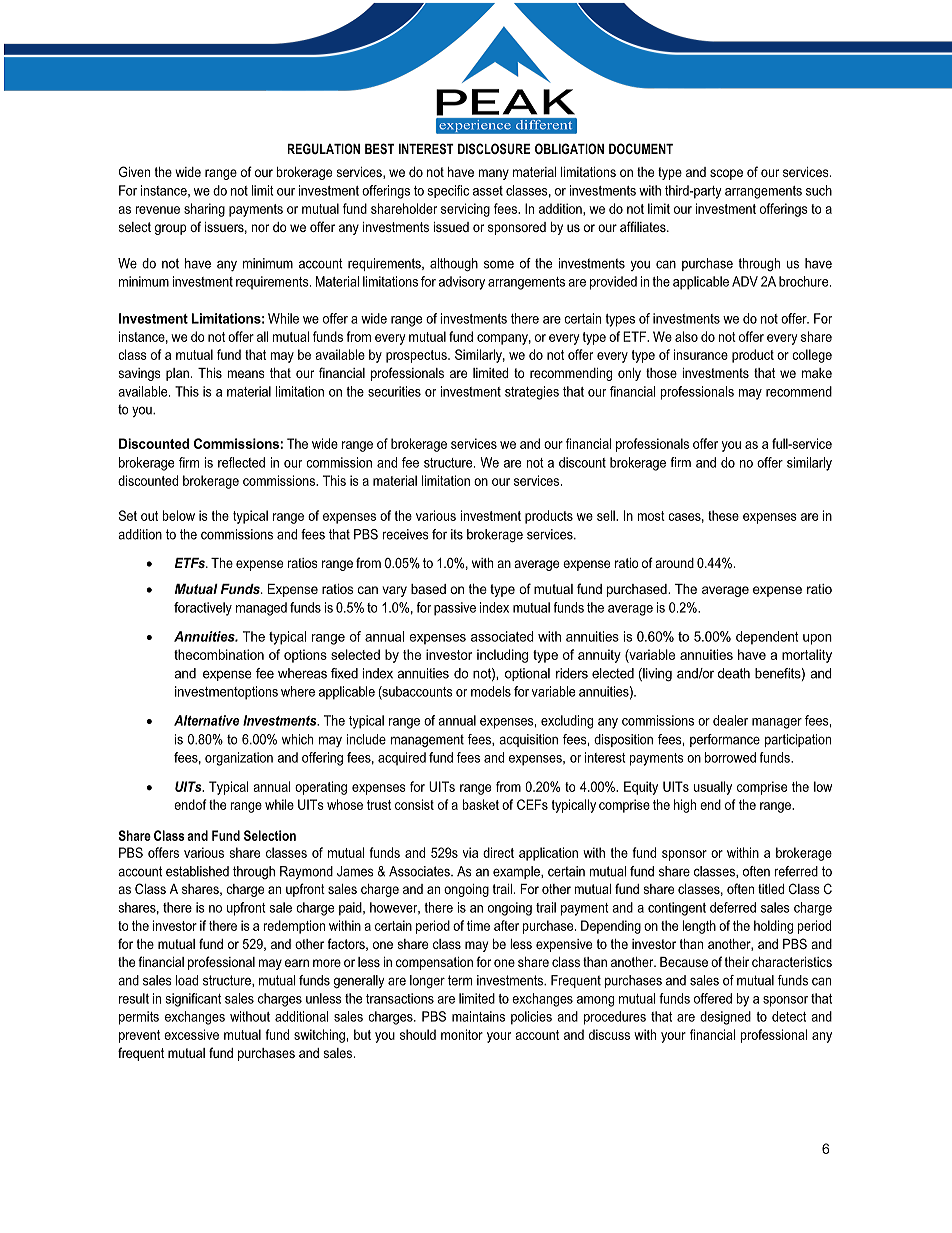  Describe the element at coordinates (193, 1000) in the image. I see `significant` at that location.
